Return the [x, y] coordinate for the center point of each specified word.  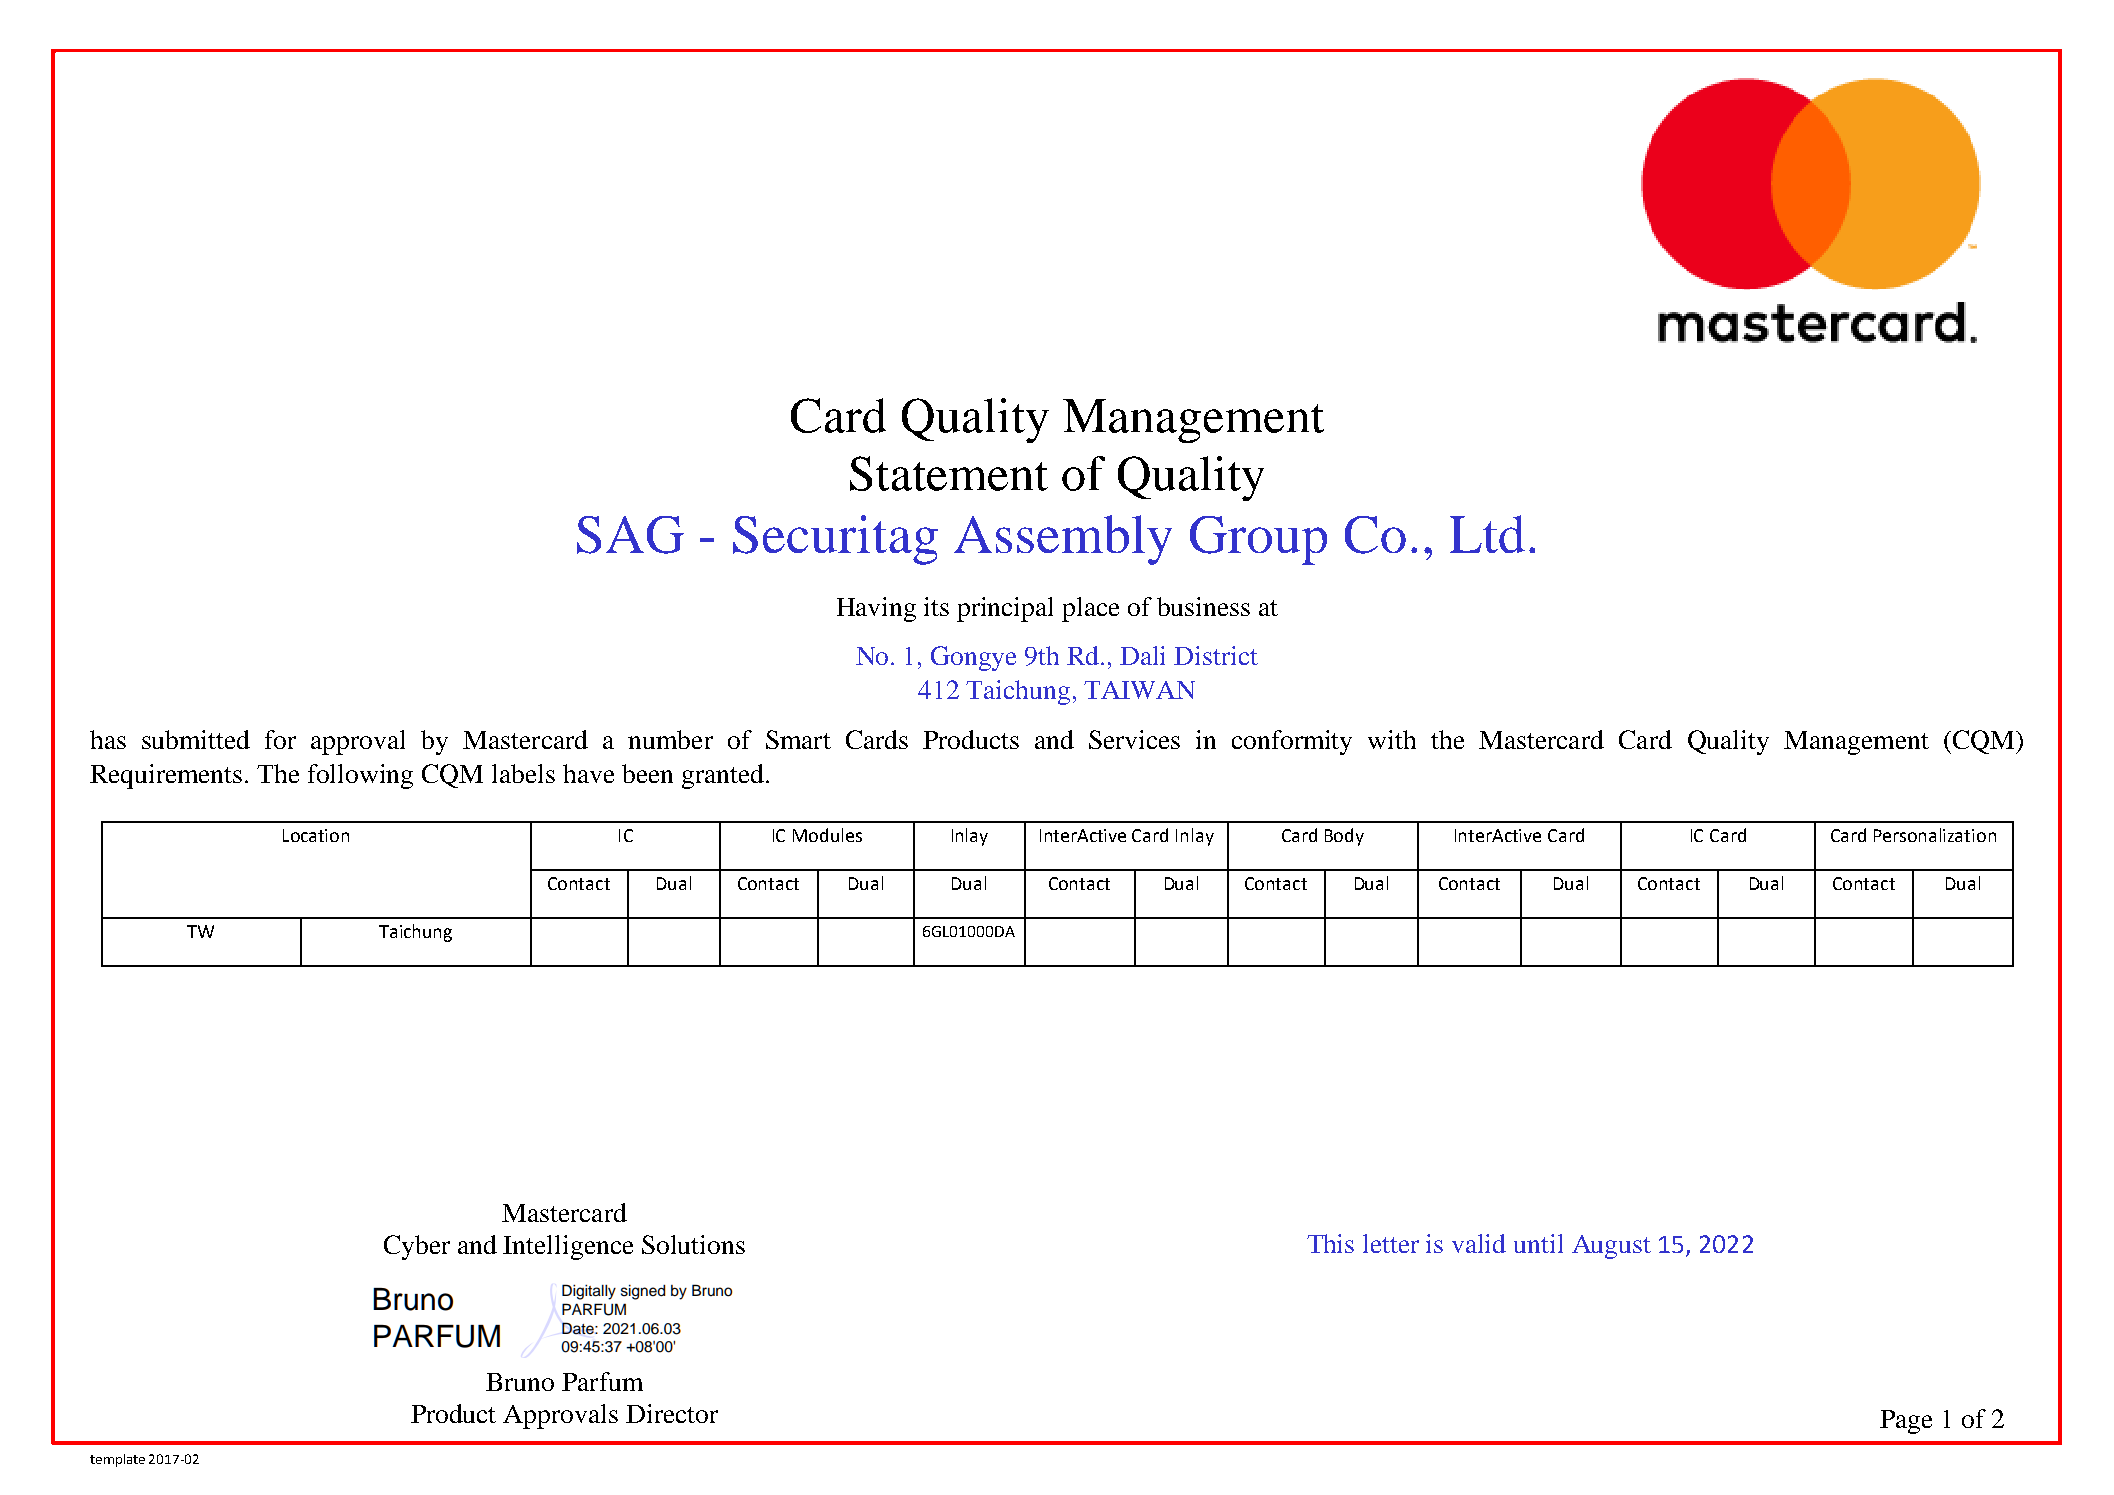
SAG [630, 535]
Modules [827, 835]
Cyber [417, 1247]
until [1538, 1243]
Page [1906, 1422]
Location [316, 835]
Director [672, 1413]
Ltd [1487, 534]
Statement [949, 473]
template [117, 1460]
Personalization [1935, 835]
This [1330, 1243]
